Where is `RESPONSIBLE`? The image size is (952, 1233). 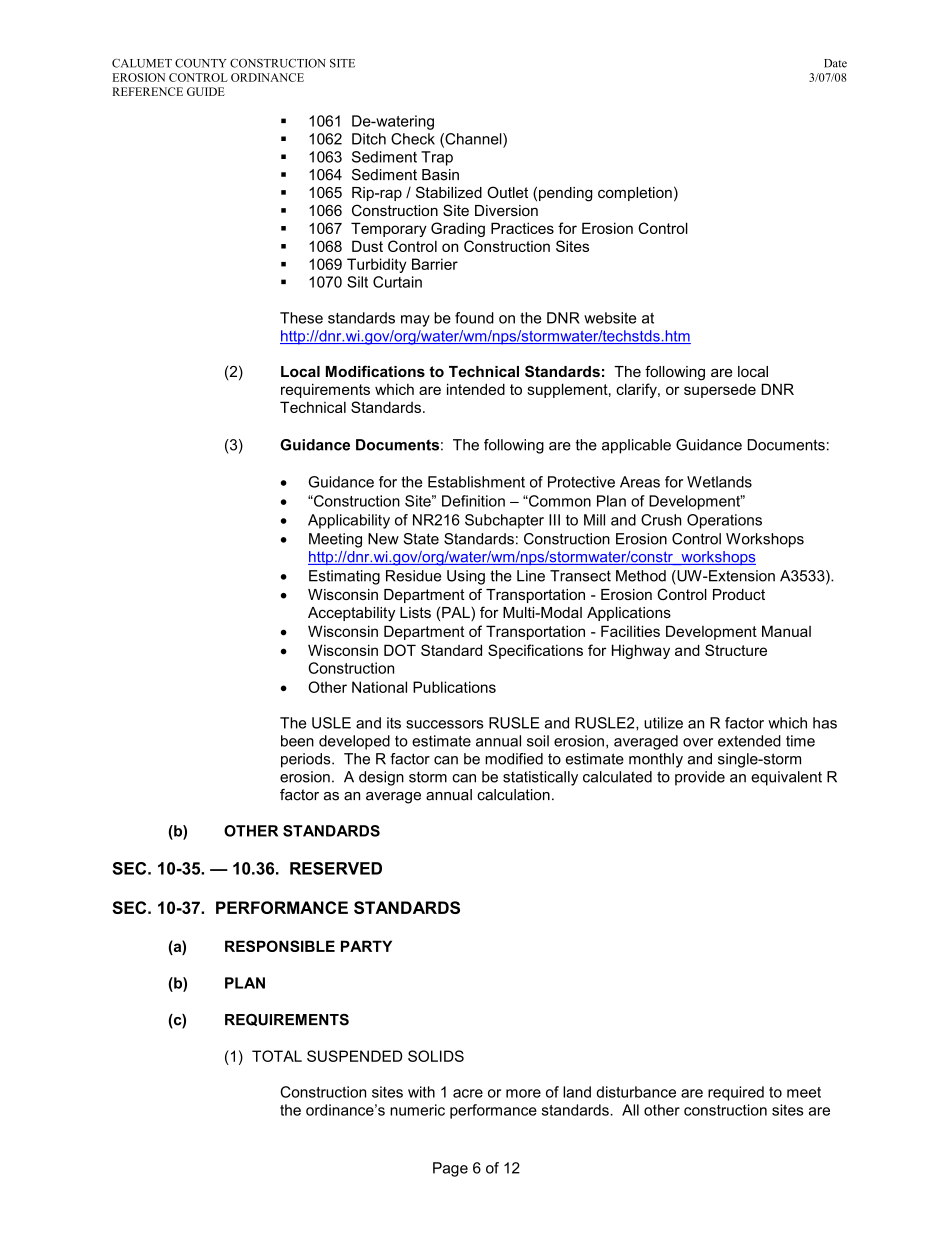 RESPONSIBLE is located at coordinates (280, 946).
